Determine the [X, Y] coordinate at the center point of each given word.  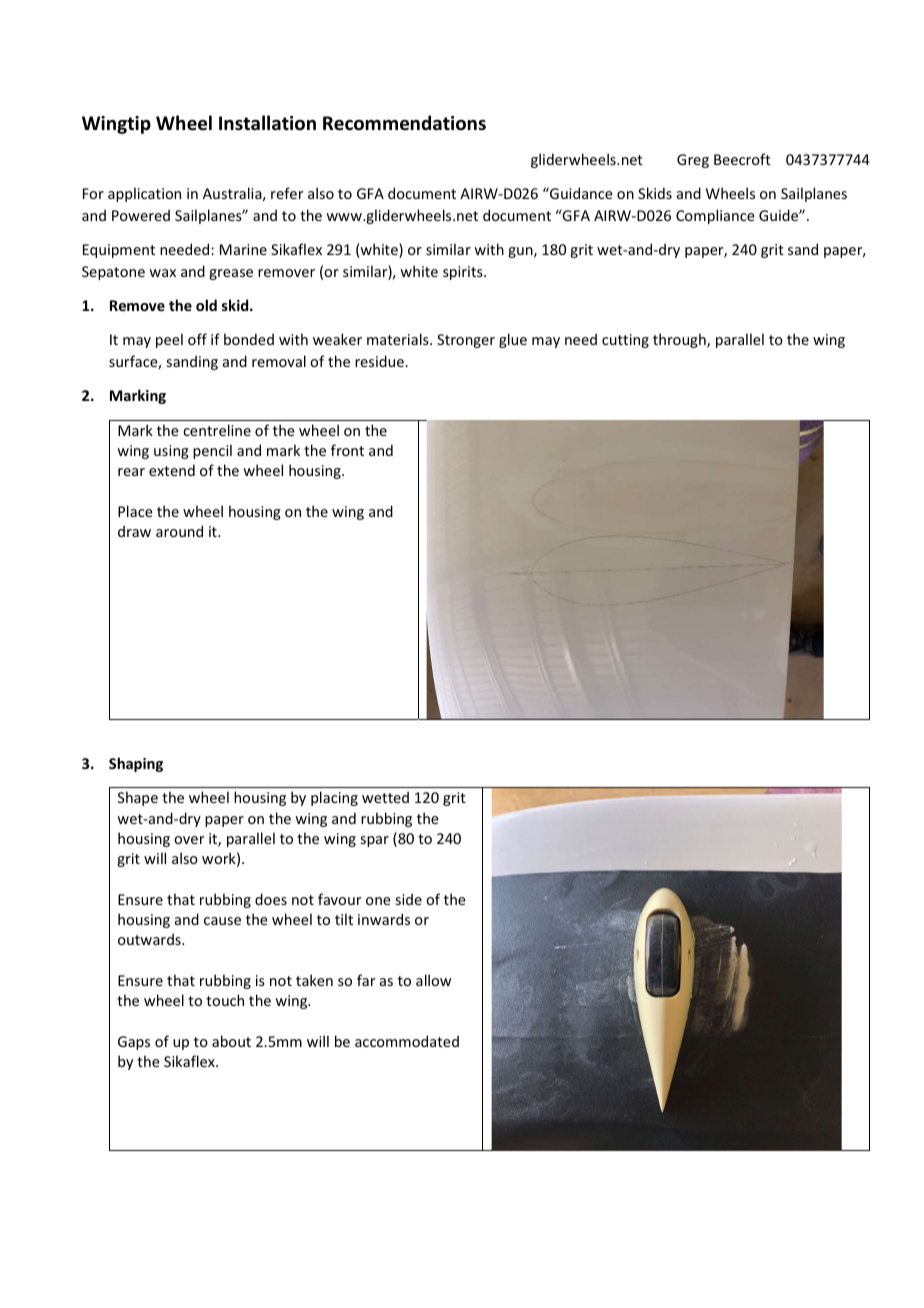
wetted [385, 797]
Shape [138, 798]
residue [380, 361]
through [680, 340]
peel [169, 340]
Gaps [134, 1043]
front [347, 450]
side [409, 899]
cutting [625, 341]
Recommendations [404, 123]
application [144, 194]
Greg [693, 161]
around [179, 531]
